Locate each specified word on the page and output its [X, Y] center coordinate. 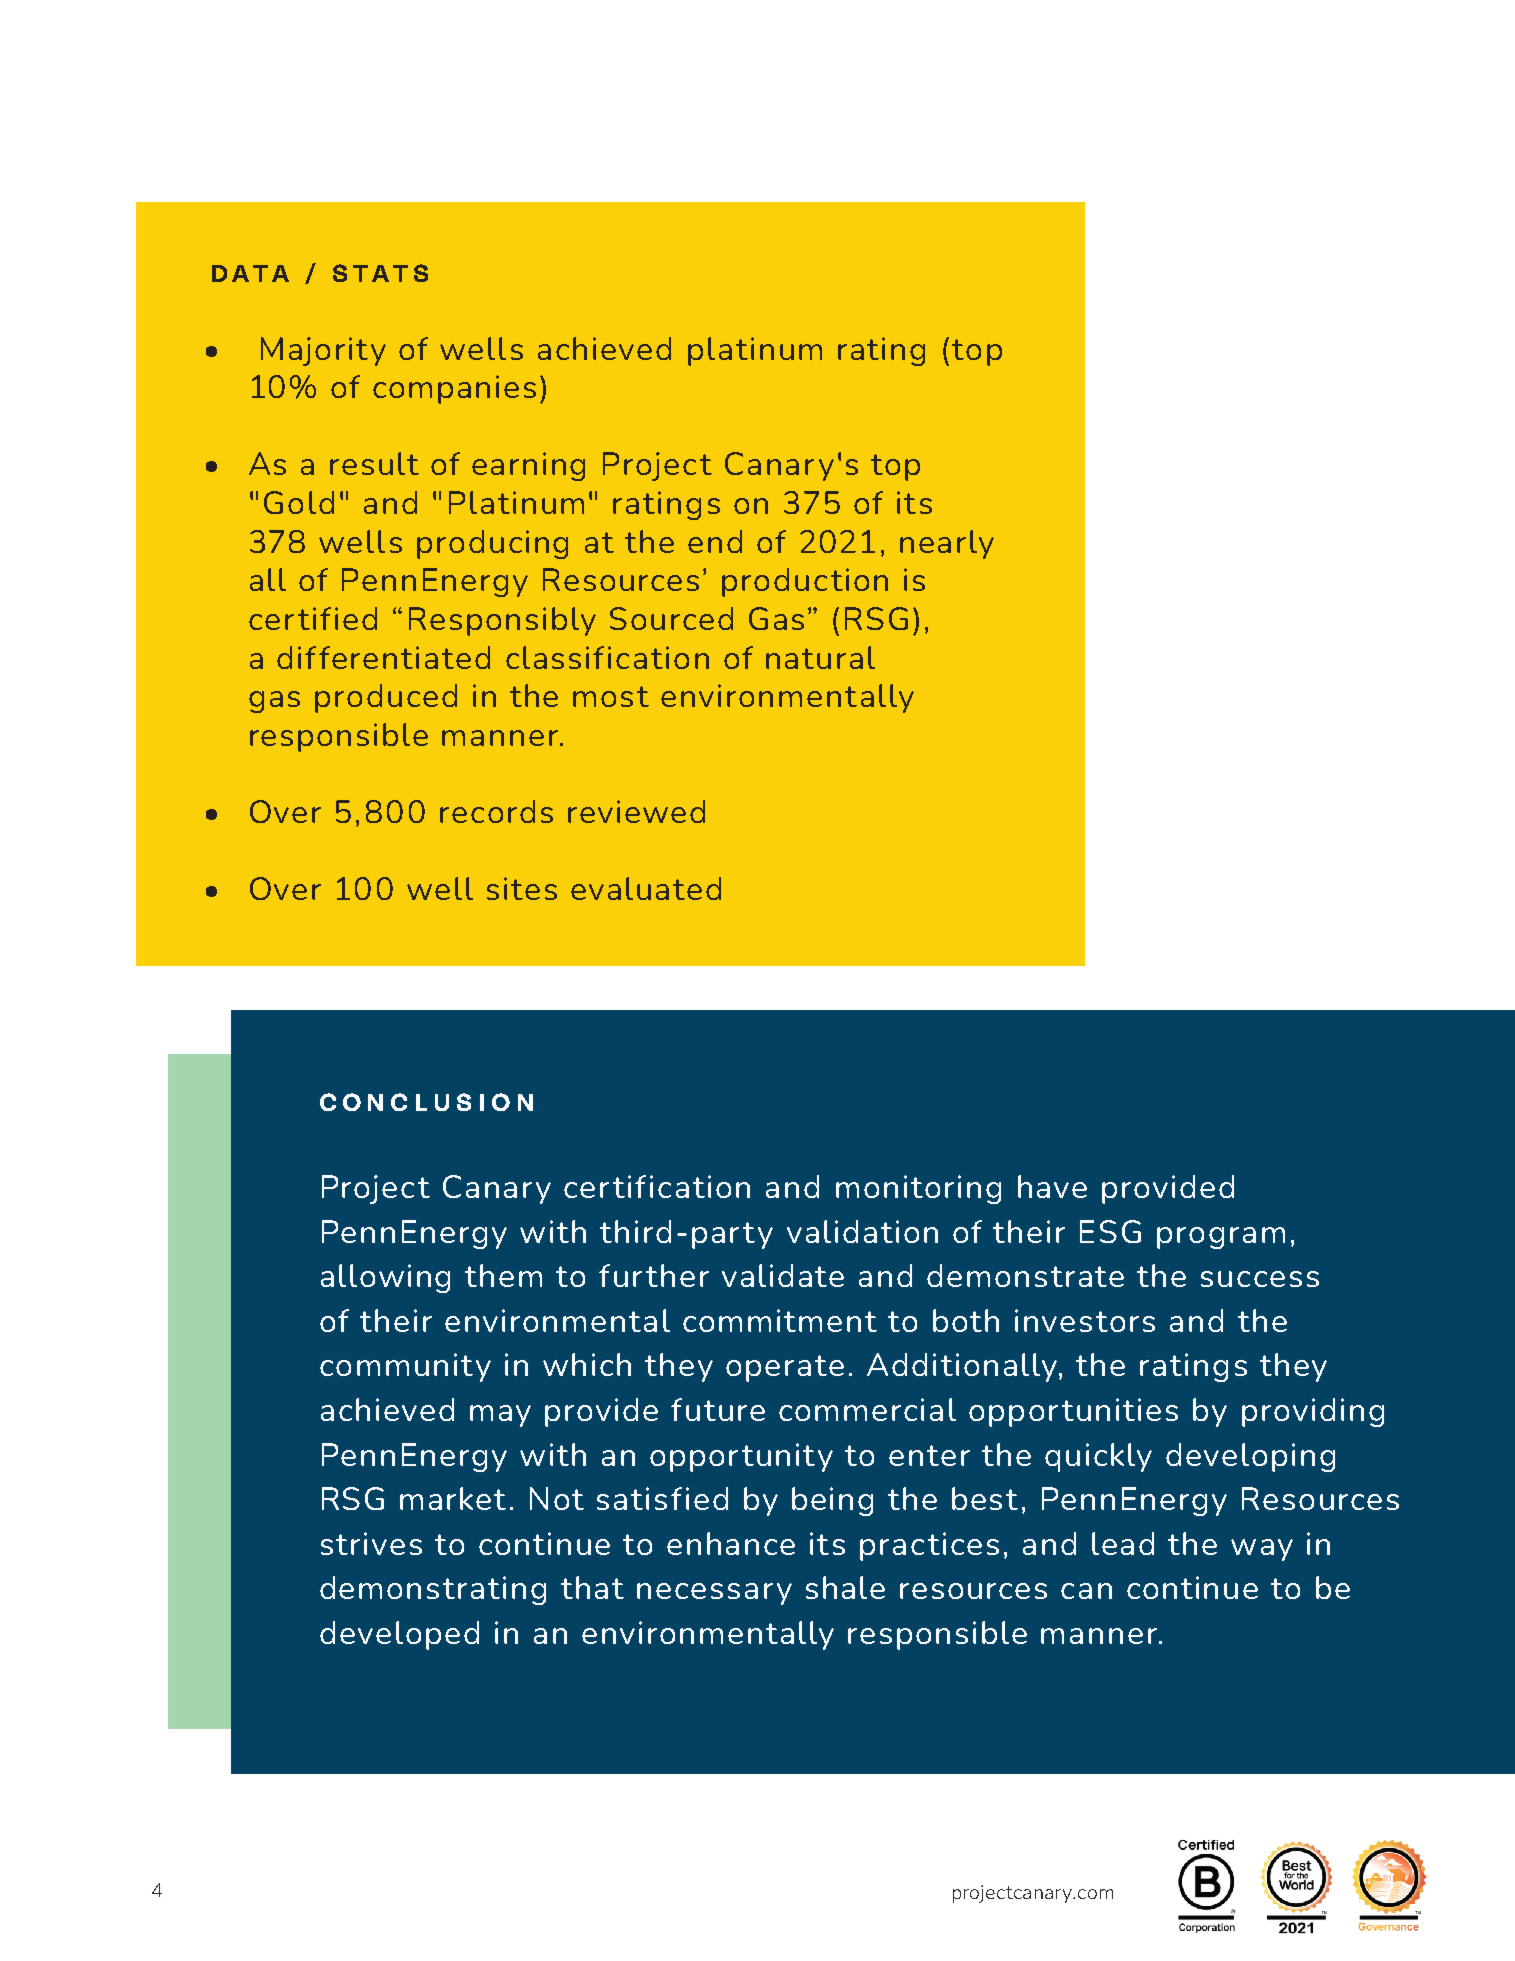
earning [528, 466]
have [1052, 1186]
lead [1123, 1543]
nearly [947, 544]
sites [522, 888]
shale [845, 1587]
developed [399, 1635]
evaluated [646, 888]
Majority [323, 351]
